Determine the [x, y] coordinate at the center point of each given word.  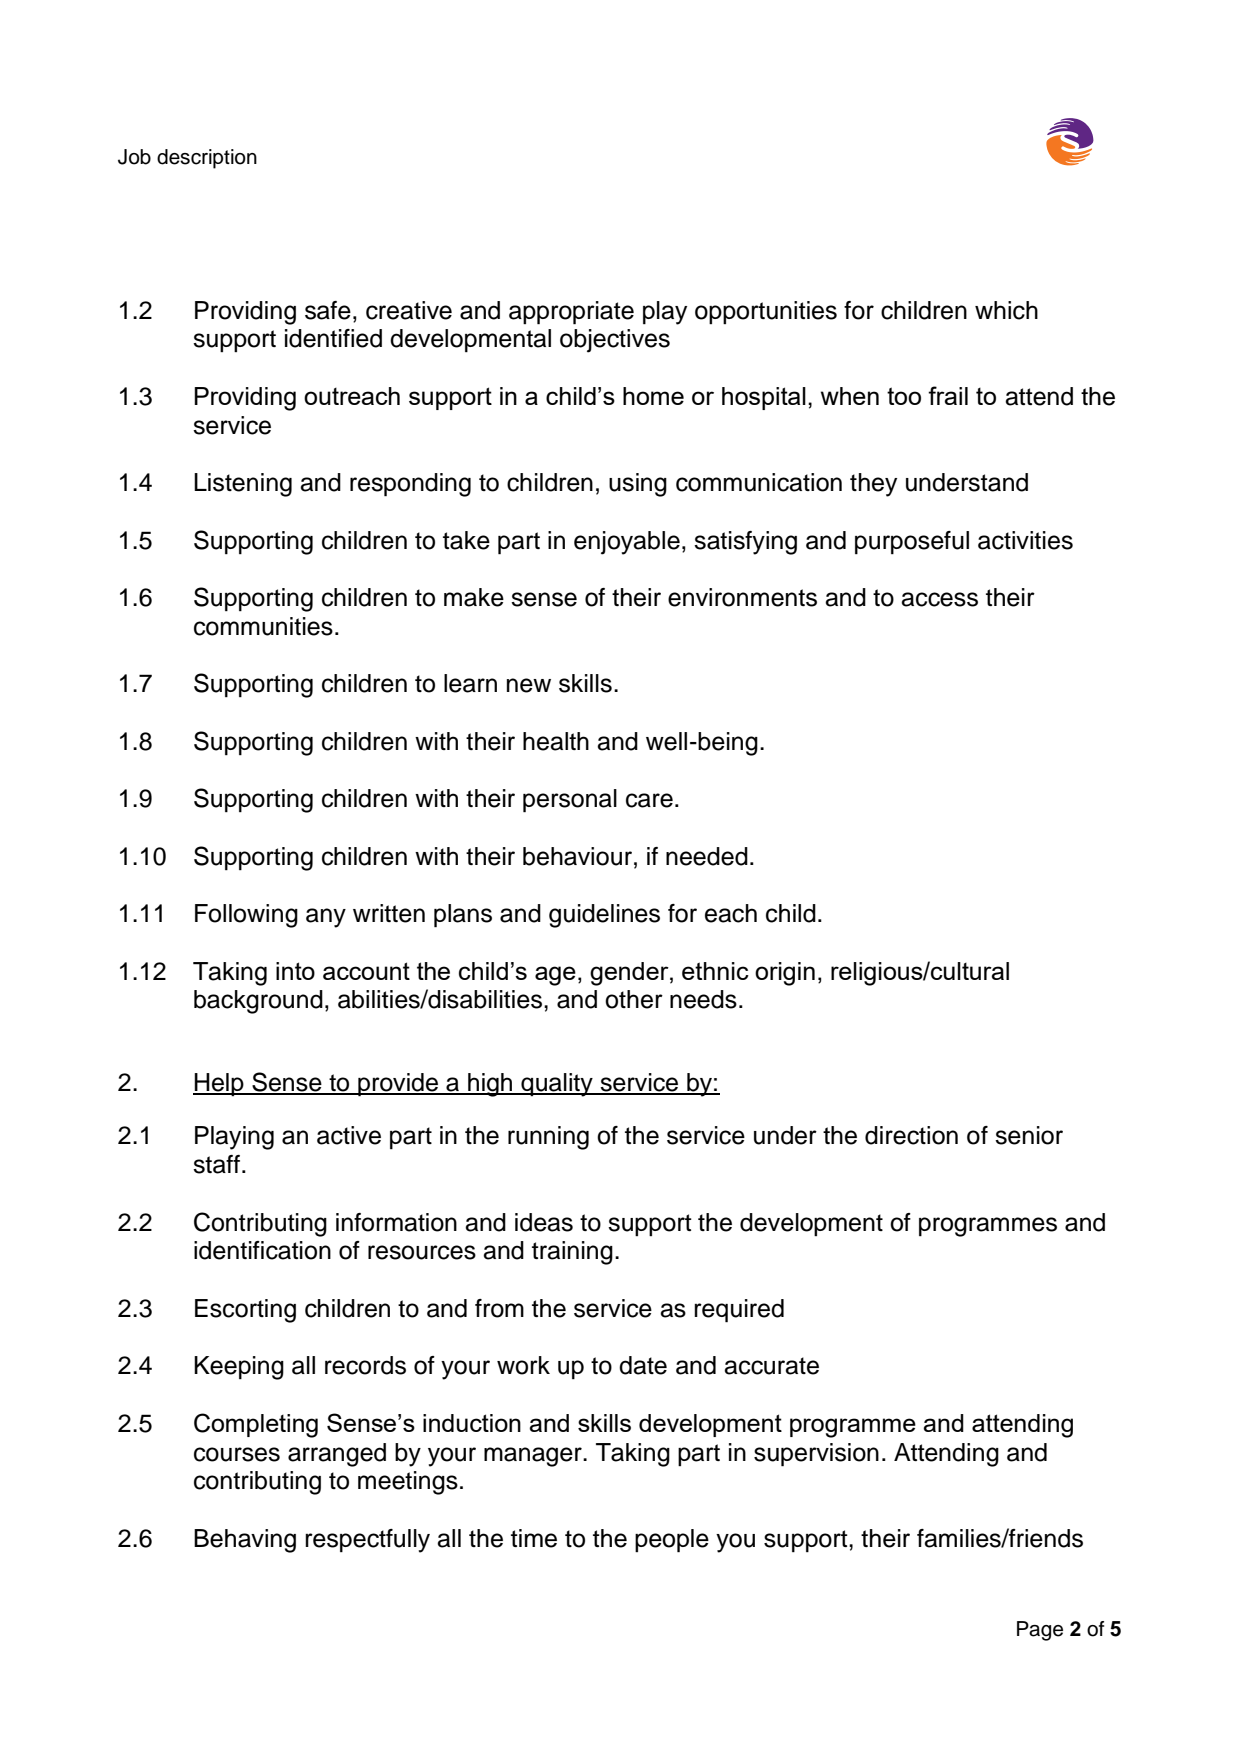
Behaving [245, 1541]
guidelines [604, 916]
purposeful [912, 543]
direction [911, 1135]
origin [785, 974]
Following [246, 916]
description [207, 159]
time [534, 1538]
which [1006, 310]
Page [1040, 1631]
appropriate [571, 313]
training [572, 1253]
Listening [243, 485]
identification [262, 1250]
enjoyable [627, 543]
